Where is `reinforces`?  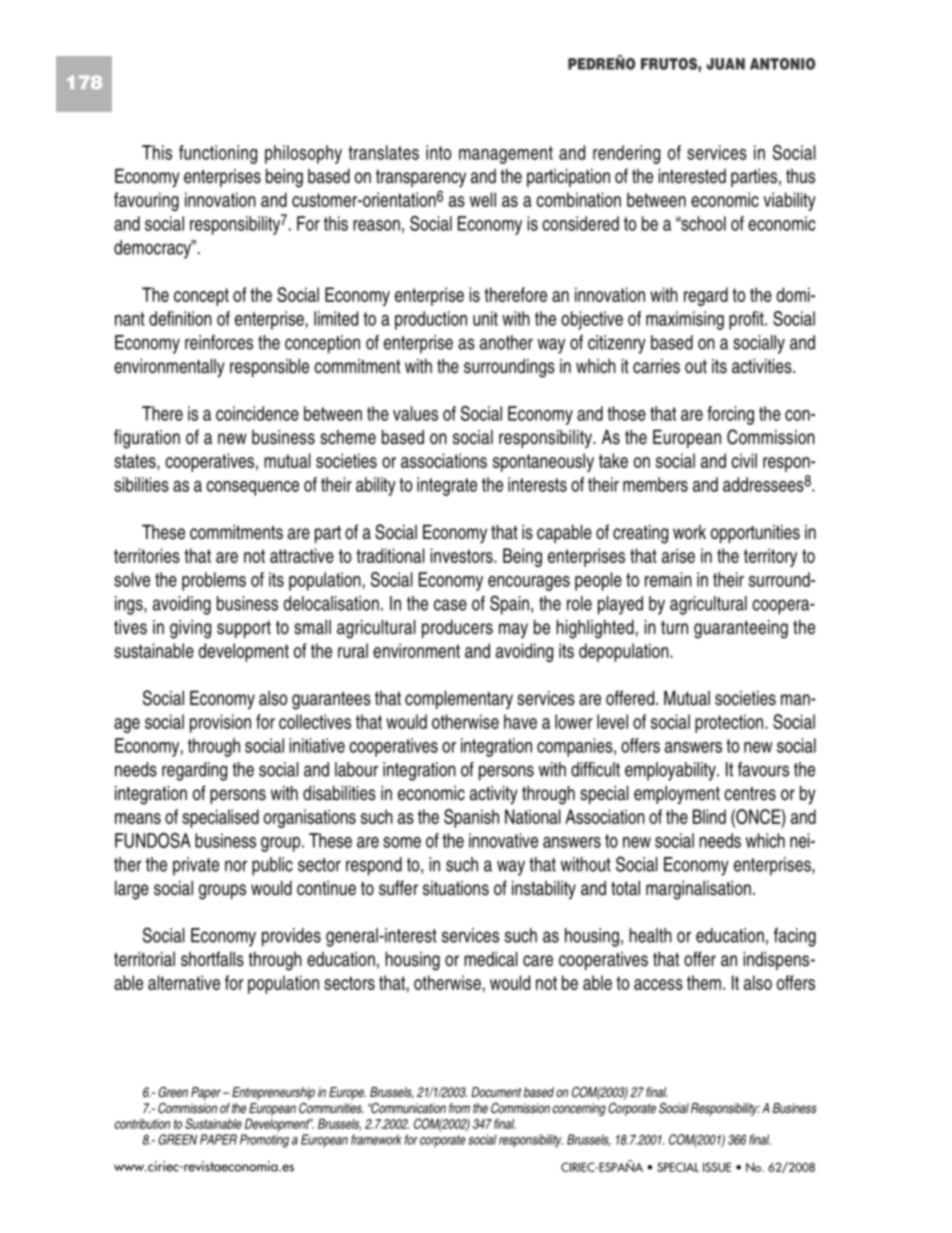
reinforces is located at coordinates (219, 342).
